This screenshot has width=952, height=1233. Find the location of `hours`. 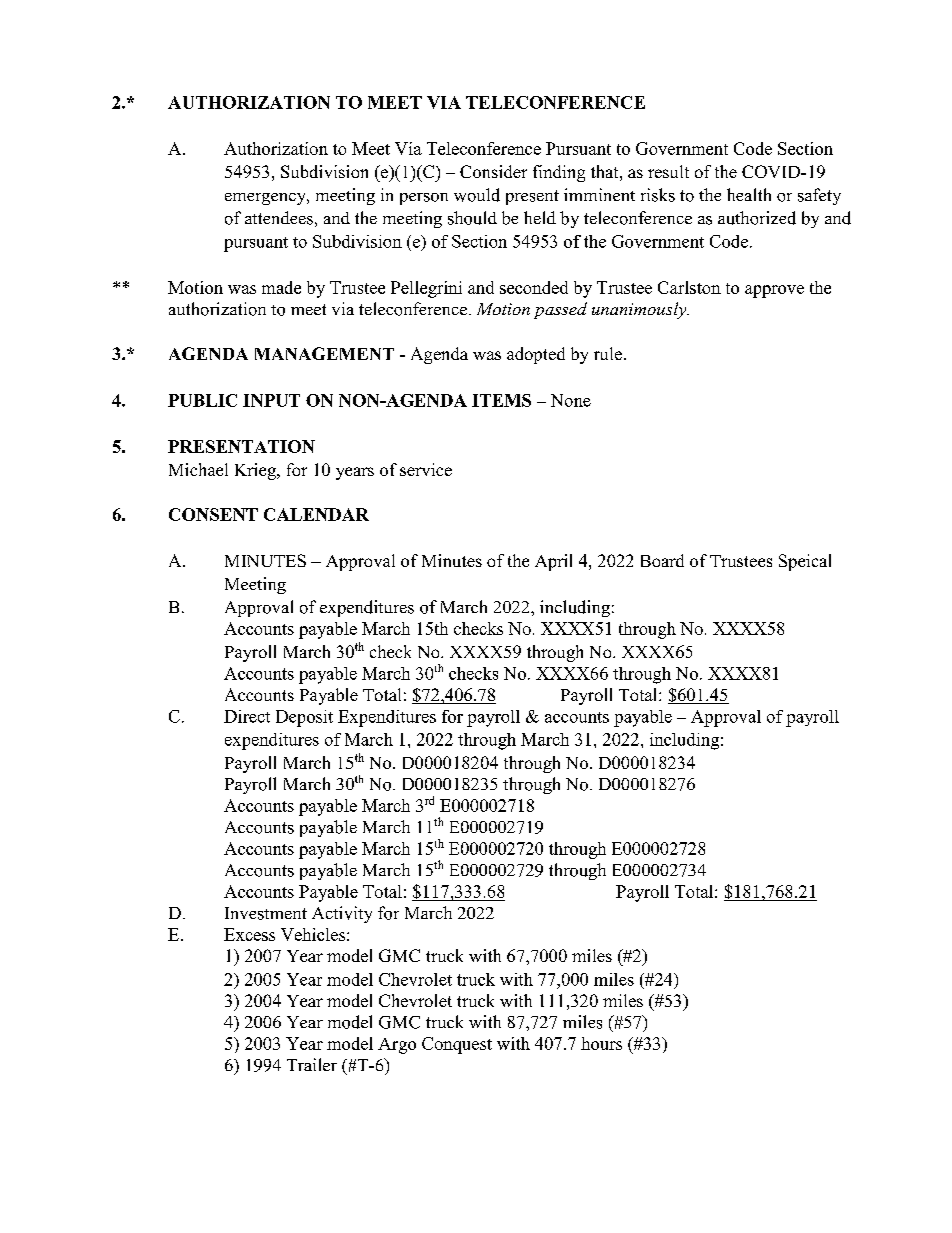

hours is located at coordinates (601, 1043).
